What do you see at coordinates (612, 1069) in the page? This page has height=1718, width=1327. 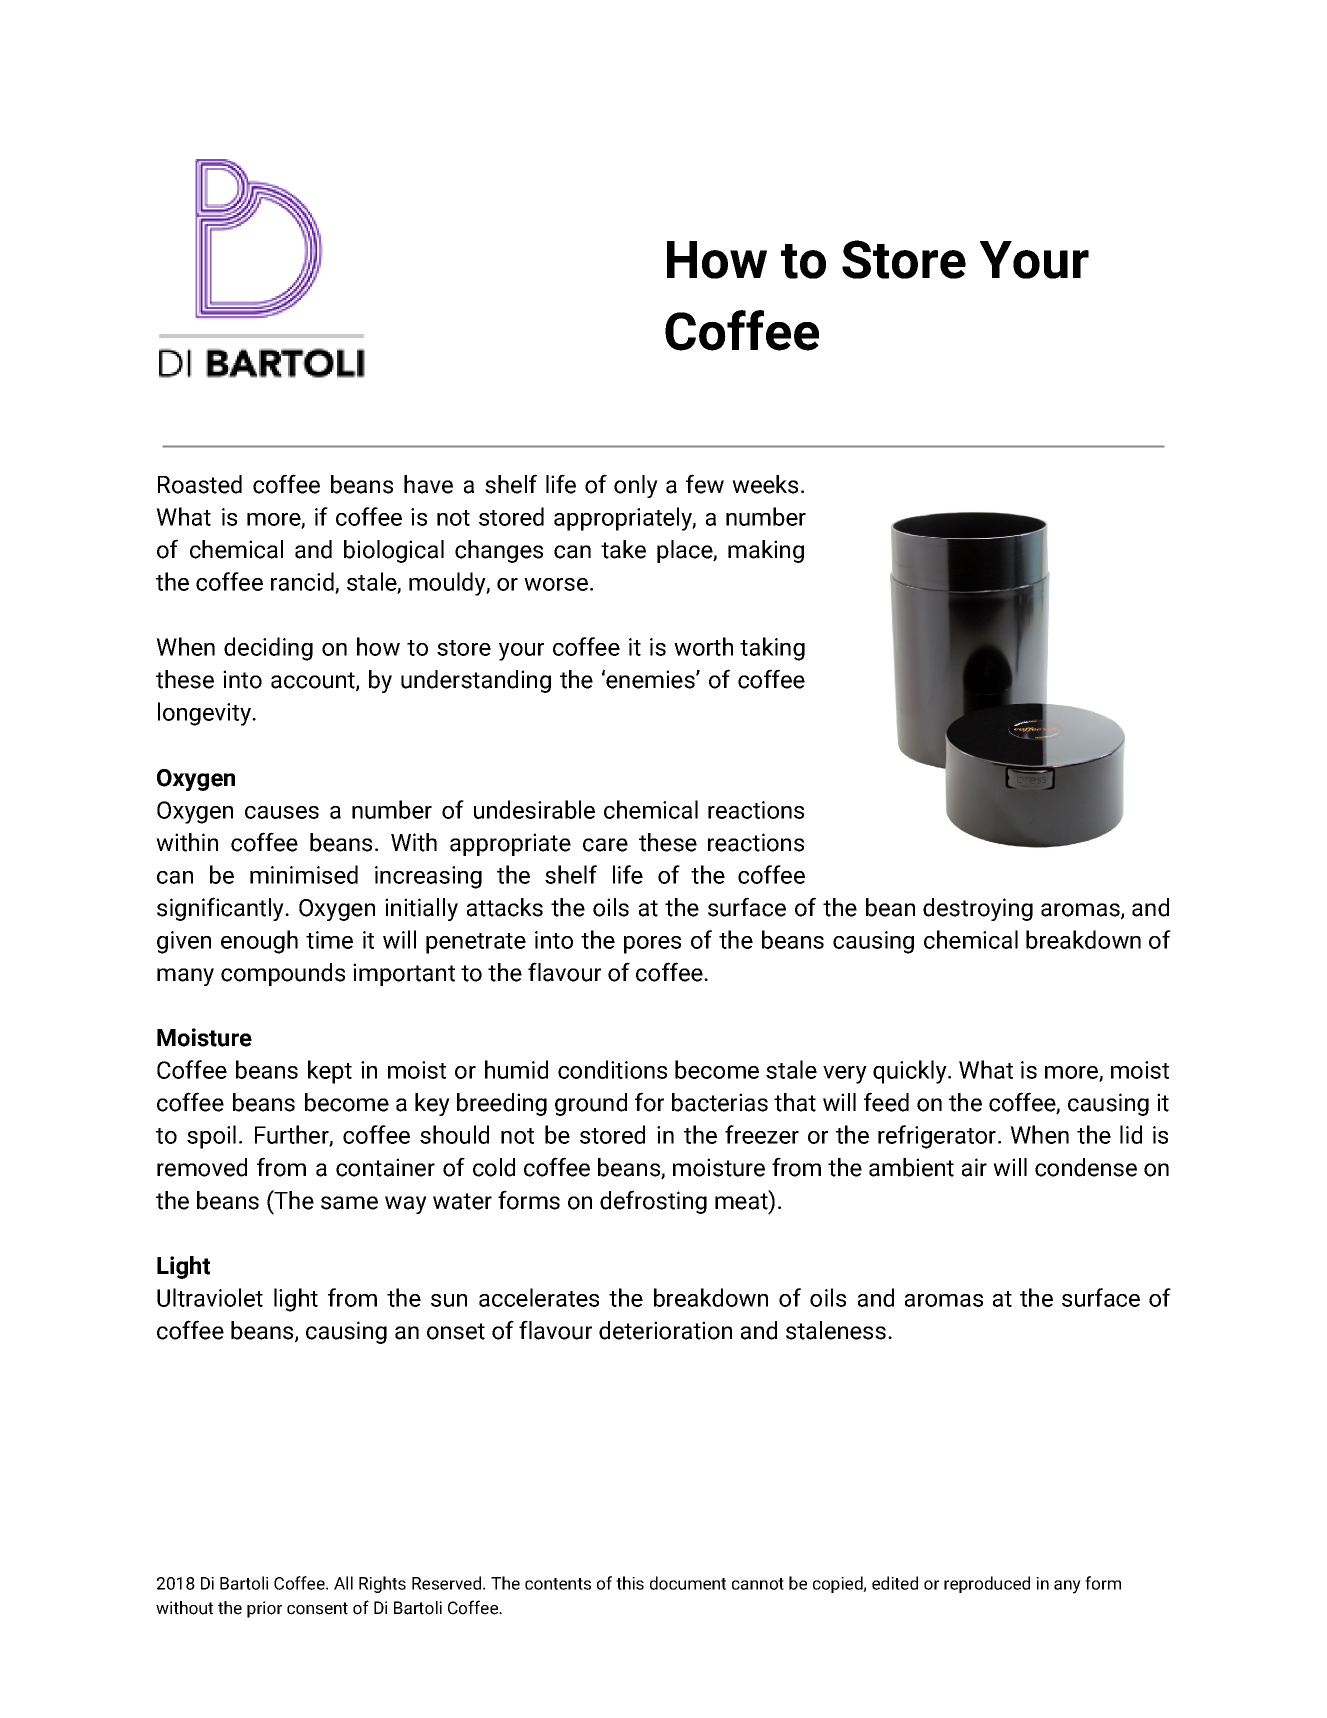 I see `conditions` at bounding box center [612, 1069].
